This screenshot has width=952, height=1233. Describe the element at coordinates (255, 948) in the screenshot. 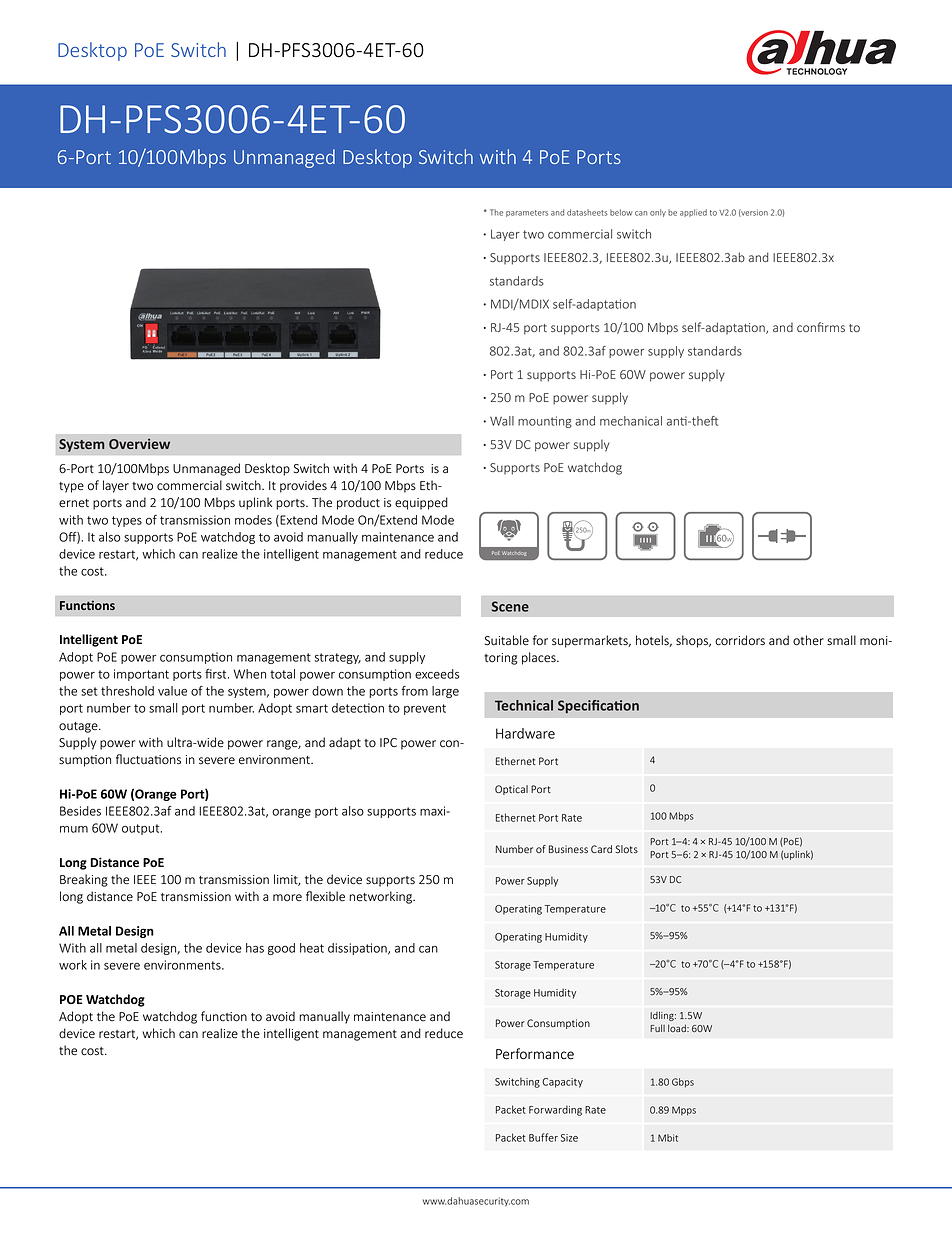

I see `has` at that location.
